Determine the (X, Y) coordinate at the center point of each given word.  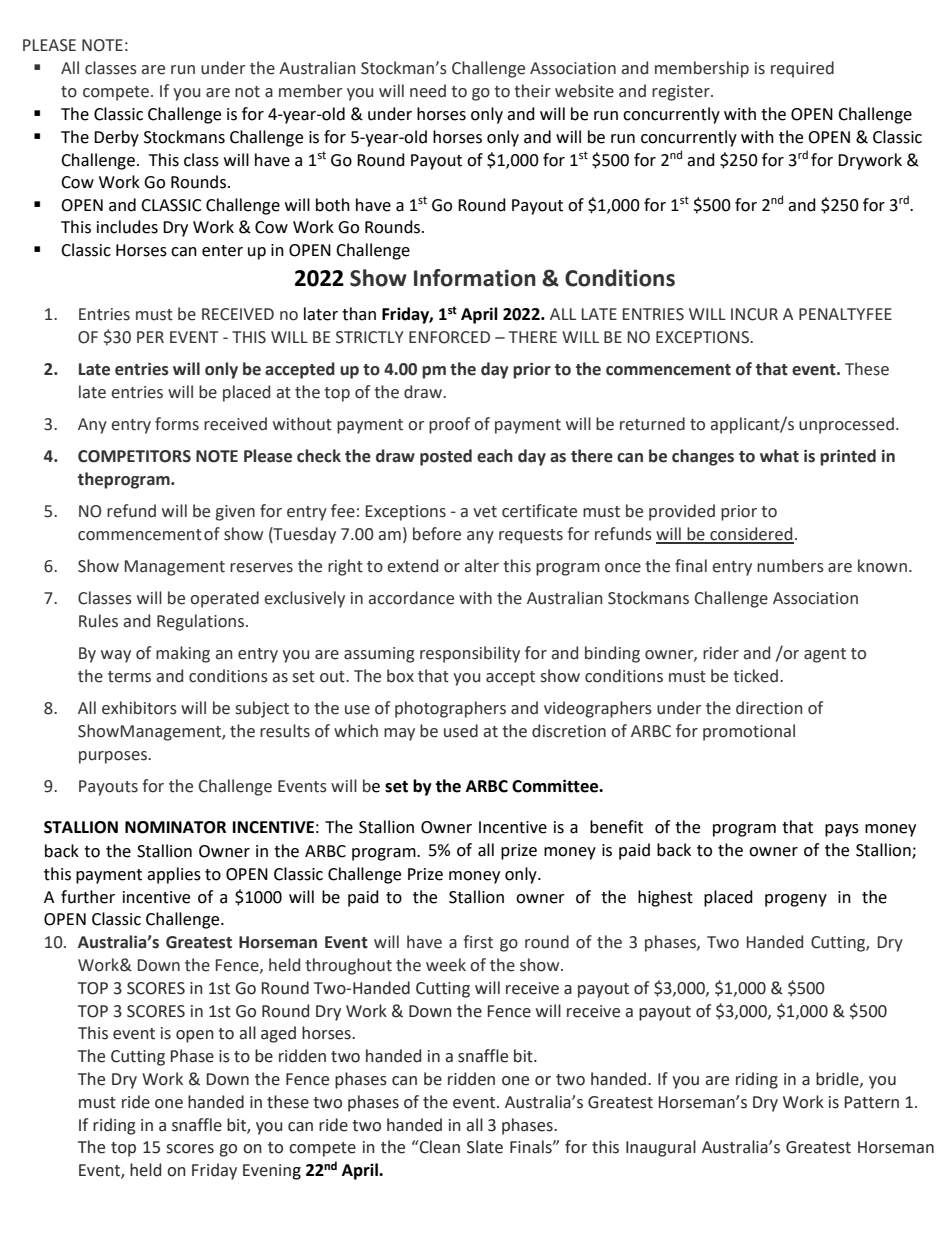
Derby (116, 138)
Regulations (200, 622)
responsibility (470, 654)
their (532, 91)
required (802, 69)
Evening (272, 1172)
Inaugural (661, 1148)
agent (825, 655)
